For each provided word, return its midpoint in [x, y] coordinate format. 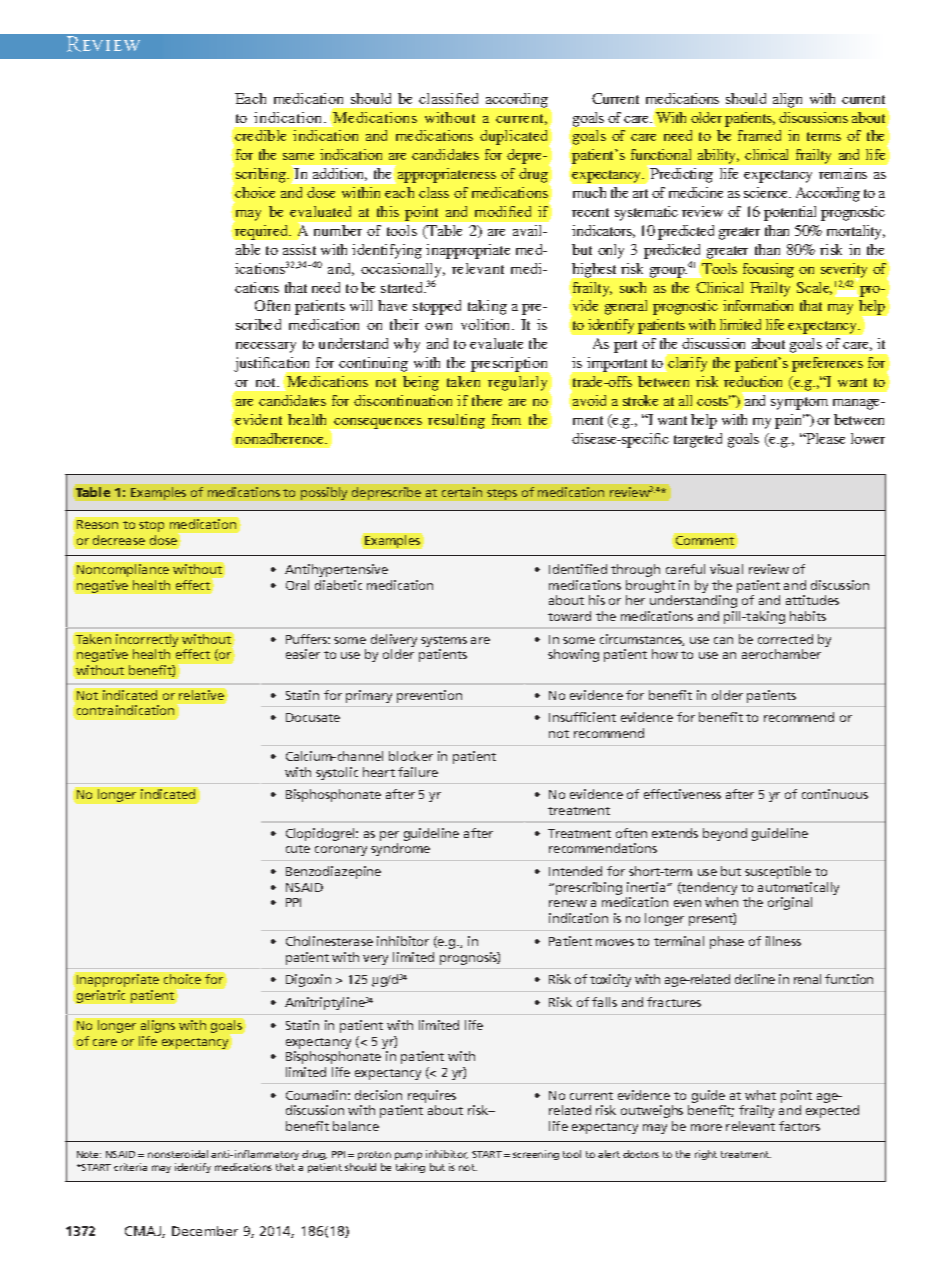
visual [726, 569]
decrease [119, 540]
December [205, 1231]
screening [536, 1155]
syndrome [400, 849]
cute [298, 849]
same [298, 156]
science [767, 192]
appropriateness [445, 176]
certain [462, 492]
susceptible [778, 872]
